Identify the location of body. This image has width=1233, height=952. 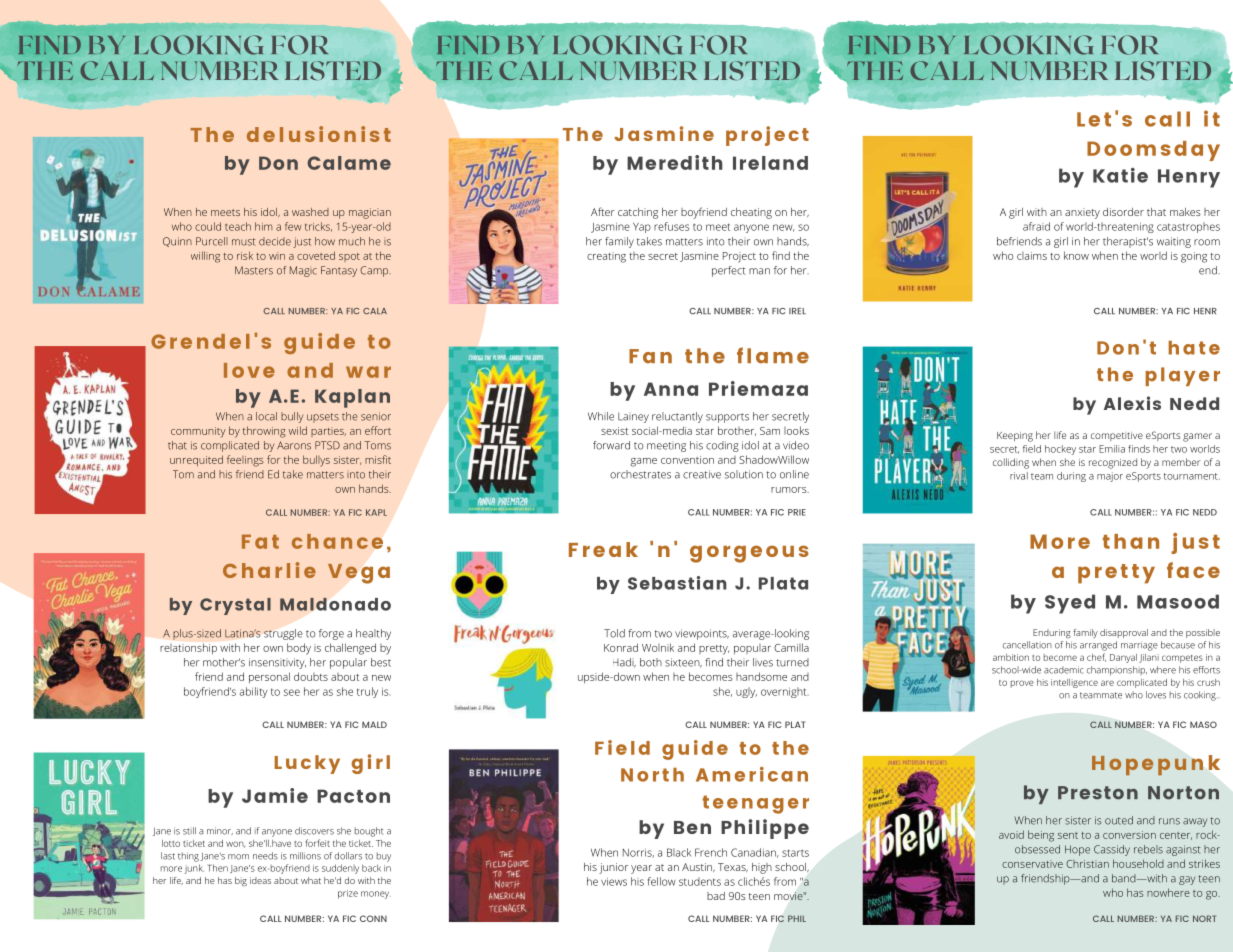
(299, 649).
